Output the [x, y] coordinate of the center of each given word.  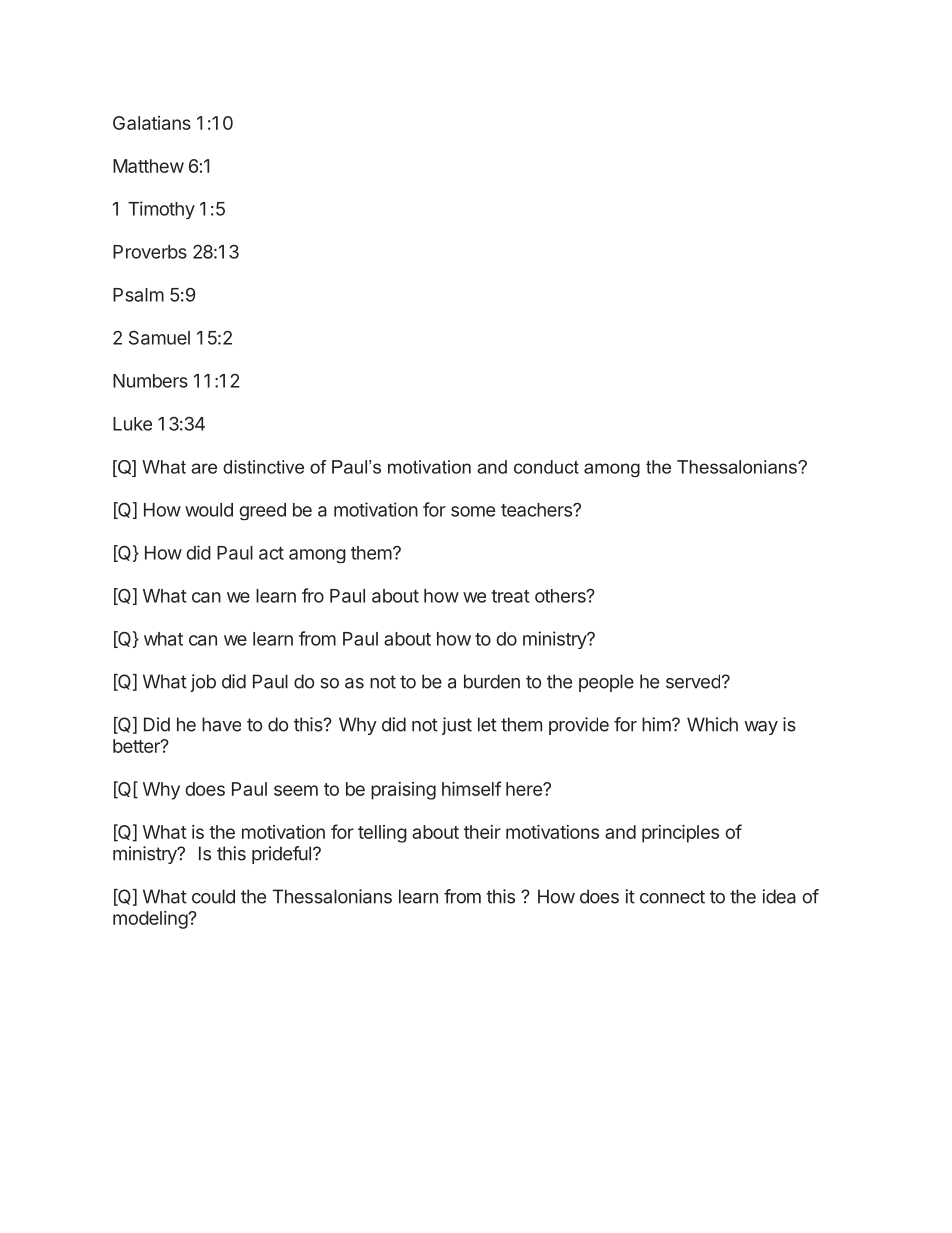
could [213, 896]
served [693, 681]
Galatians [152, 123]
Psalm [138, 295]
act [271, 553]
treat [510, 596]
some [473, 511]
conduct [546, 467]
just [457, 726]
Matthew [148, 166]
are [204, 468]
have [221, 724]
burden [492, 681]
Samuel [159, 337]
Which [712, 724]
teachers [537, 510]
